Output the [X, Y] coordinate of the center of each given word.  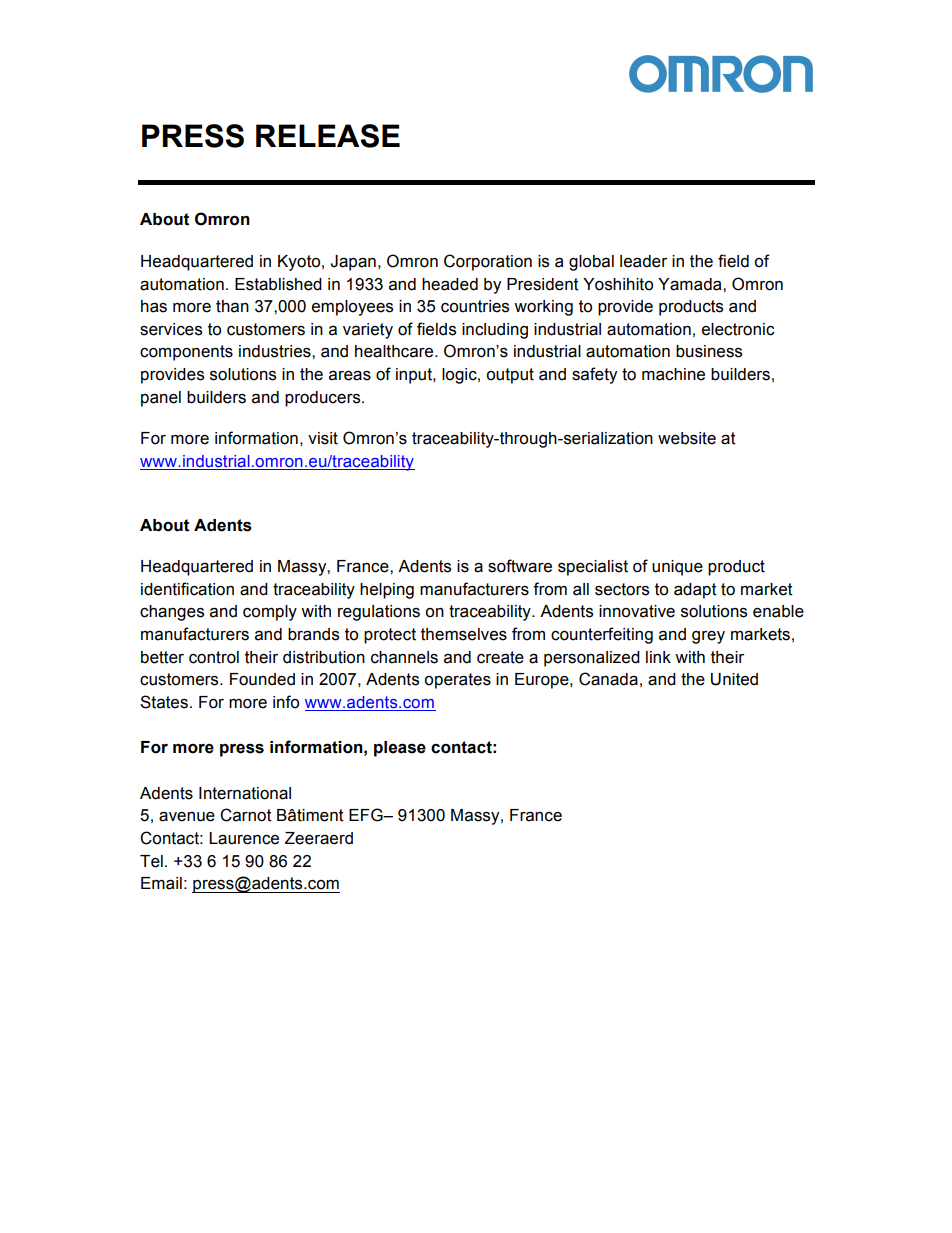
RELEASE [328, 136]
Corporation [488, 262]
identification [187, 589]
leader [643, 261]
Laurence [244, 838]
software [520, 566]
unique [677, 568]
